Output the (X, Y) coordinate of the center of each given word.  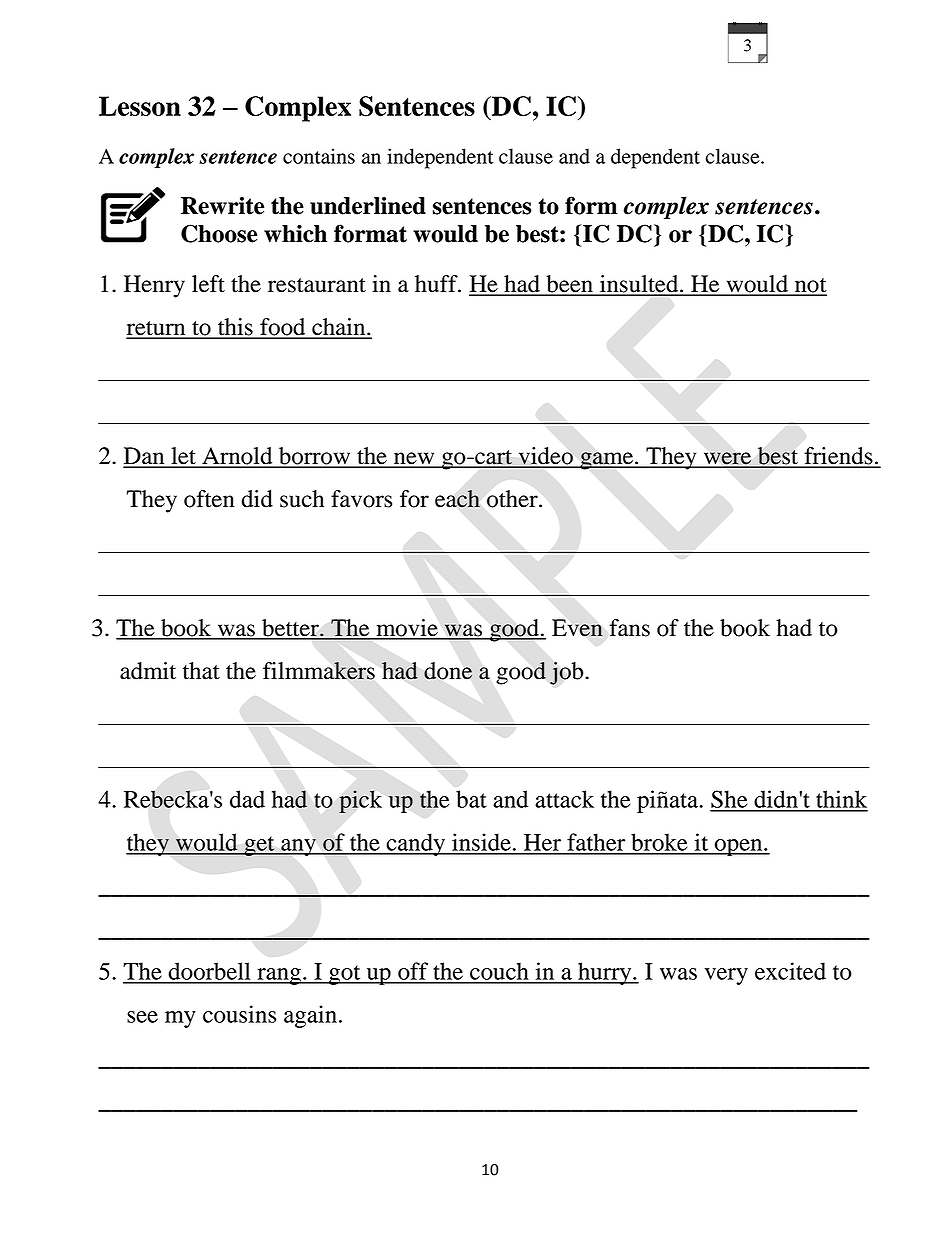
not (810, 286)
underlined (368, 206)
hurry (605, 973)
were (728, 459)
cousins (240, 1014)
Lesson (140, 106)
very (726, 976)
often (209, 499)
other (513, 499)
